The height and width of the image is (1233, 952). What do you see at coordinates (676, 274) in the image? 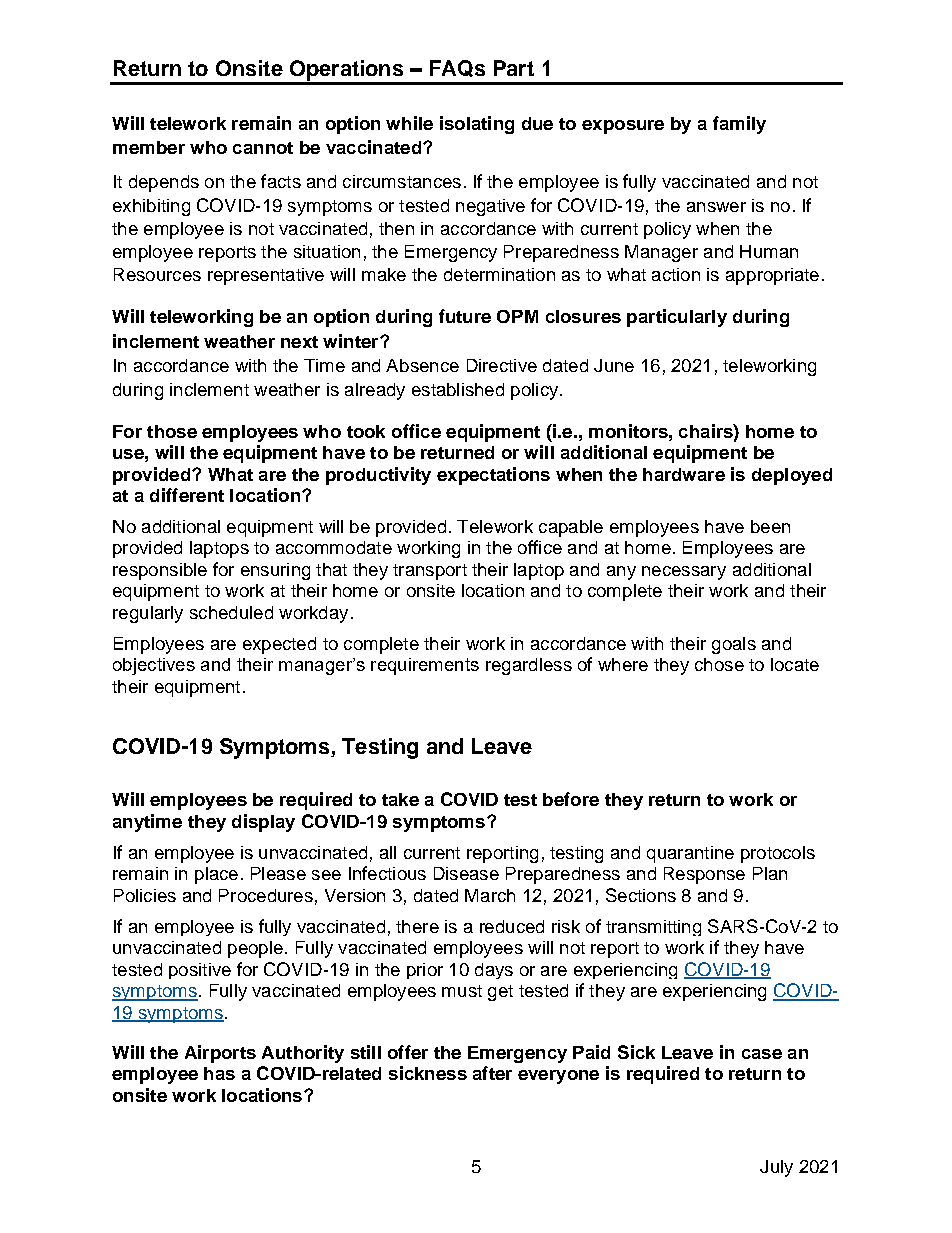
I see `action` at bounding box center [676, 274].
